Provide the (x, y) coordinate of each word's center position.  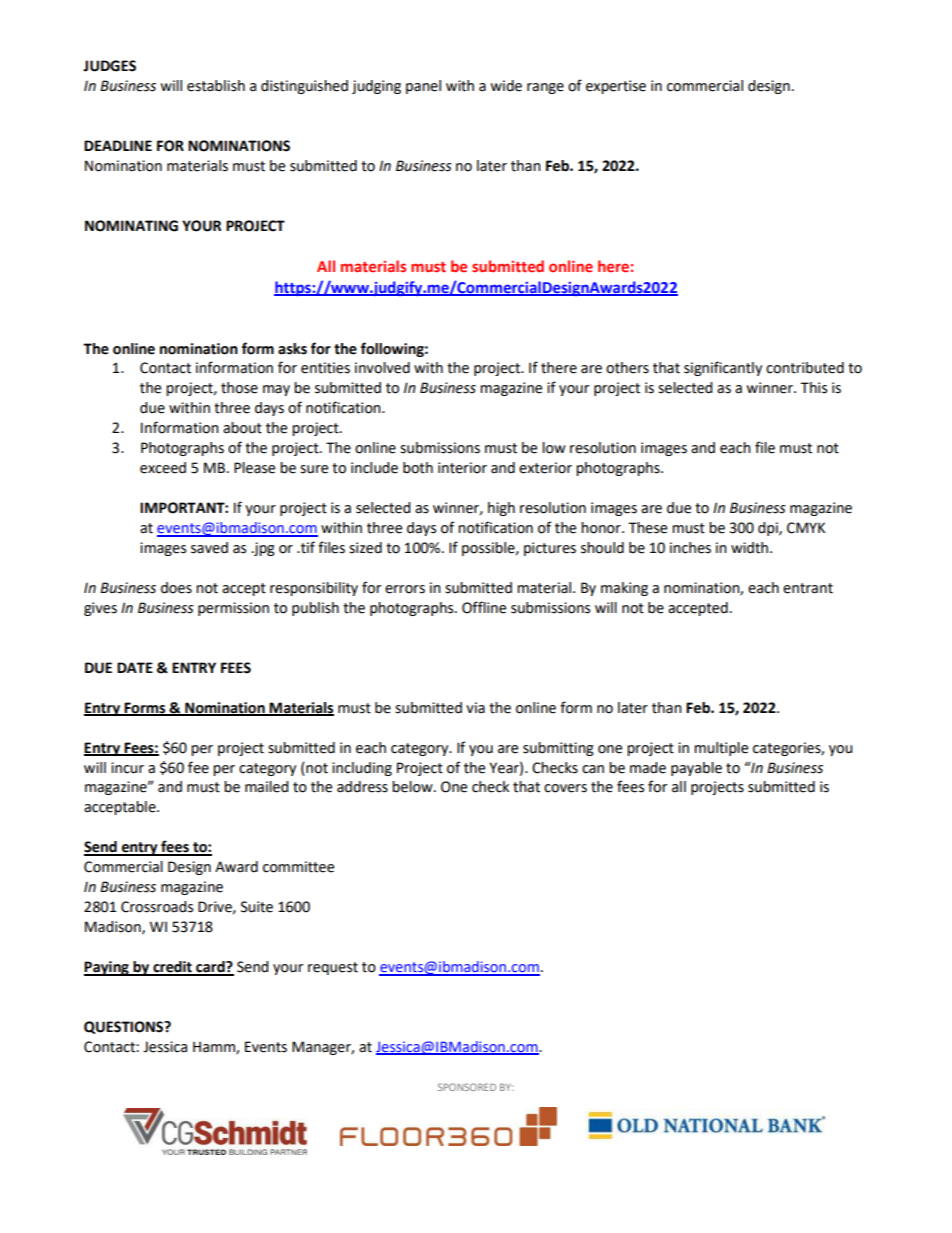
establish (216, 86)
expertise (616, 87)
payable (696, 769)
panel (423, 87)
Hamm (215, 1048)
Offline (484, 607)
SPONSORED (467, 1087)
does (176, 588)
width (751, 548)
